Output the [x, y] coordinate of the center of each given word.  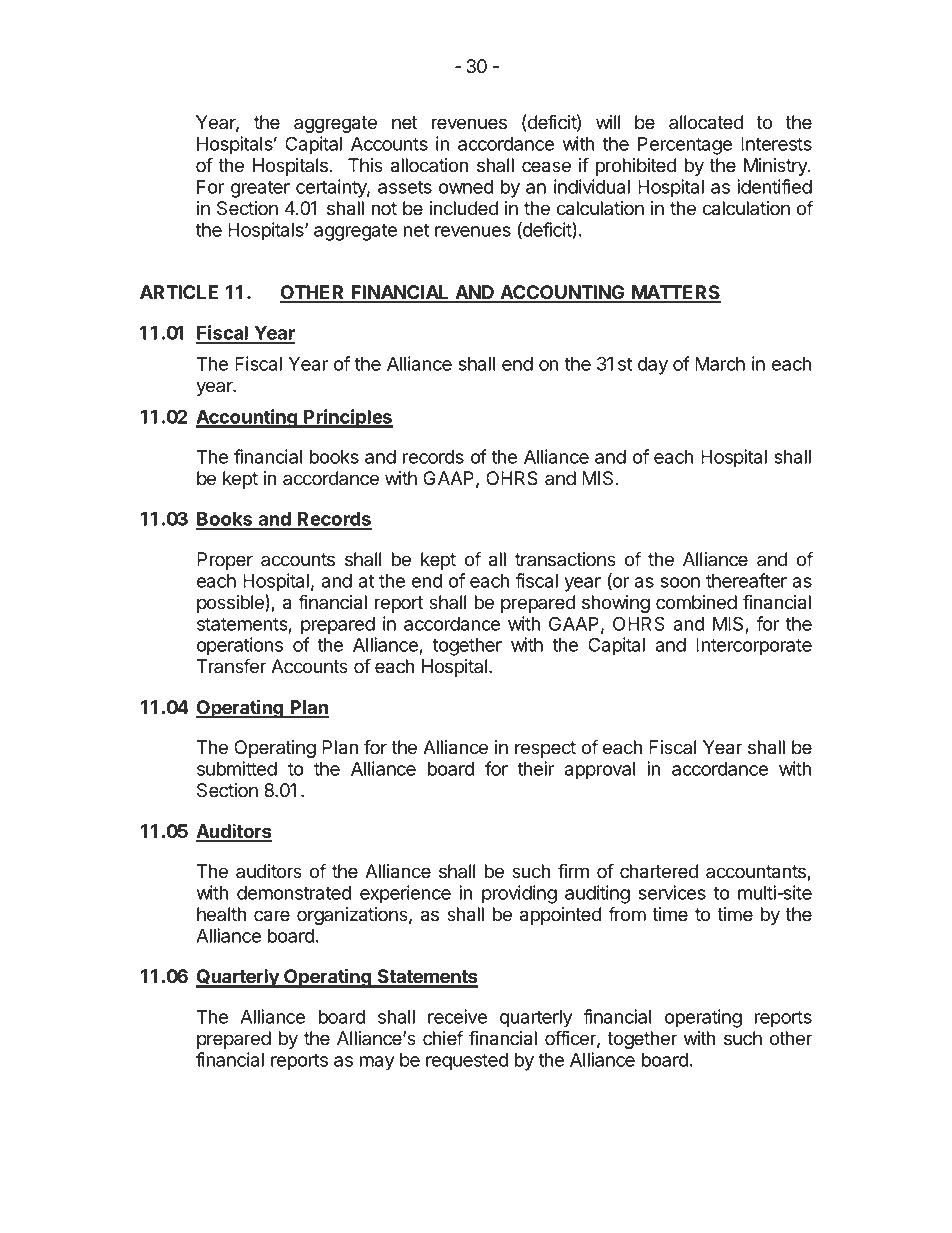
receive [457, 1016]
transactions [565, 559]
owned [466, 187]
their [535, 768]
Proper [225, 561]
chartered [659, 871]
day [653, 366]
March [720, 364]
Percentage [685, 146]
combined [696, 602]
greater [260, 189]
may [377, 1063]
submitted [237, 768]
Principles [347, 418]
